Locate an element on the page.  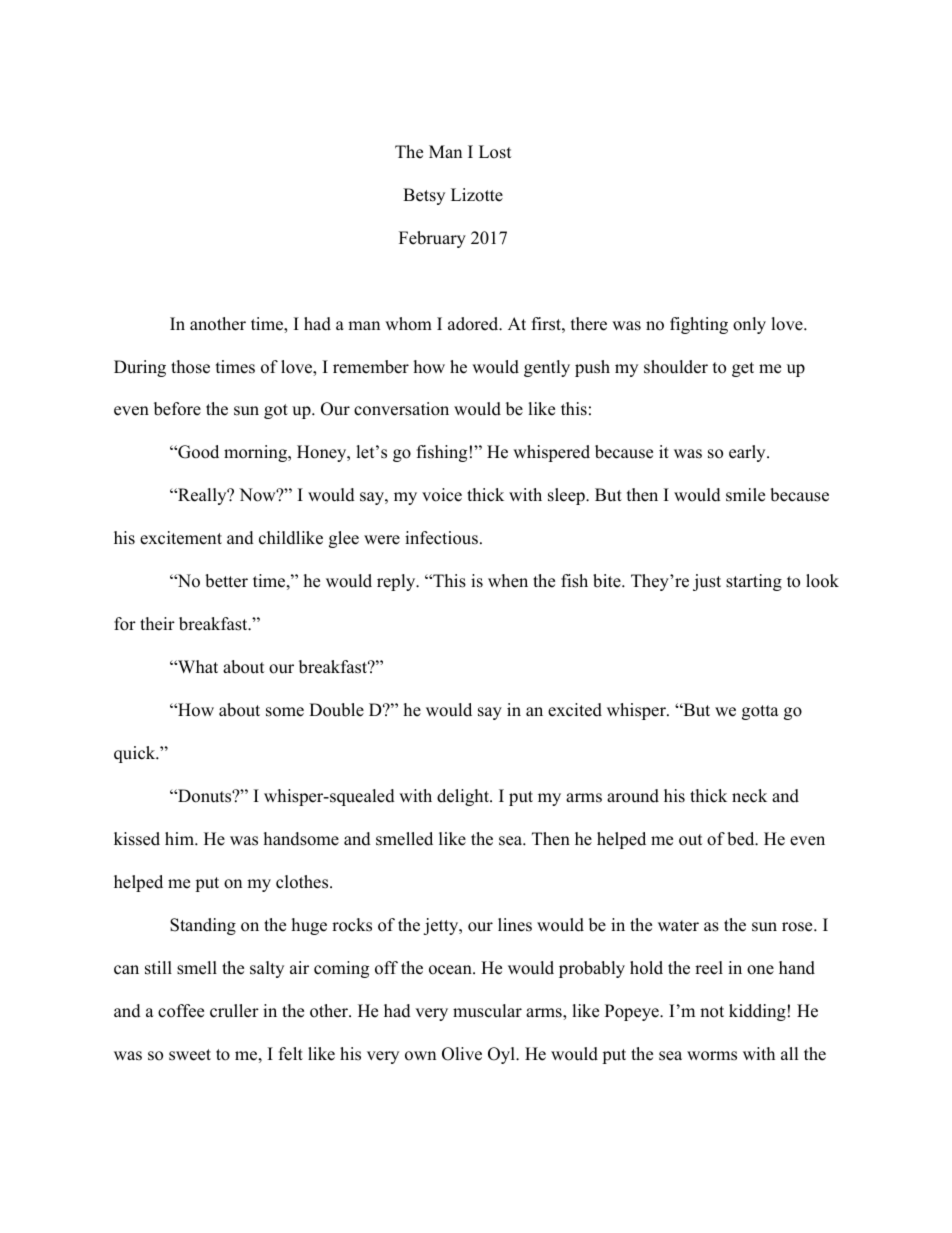
starting is located at coordinates (754, 582).
